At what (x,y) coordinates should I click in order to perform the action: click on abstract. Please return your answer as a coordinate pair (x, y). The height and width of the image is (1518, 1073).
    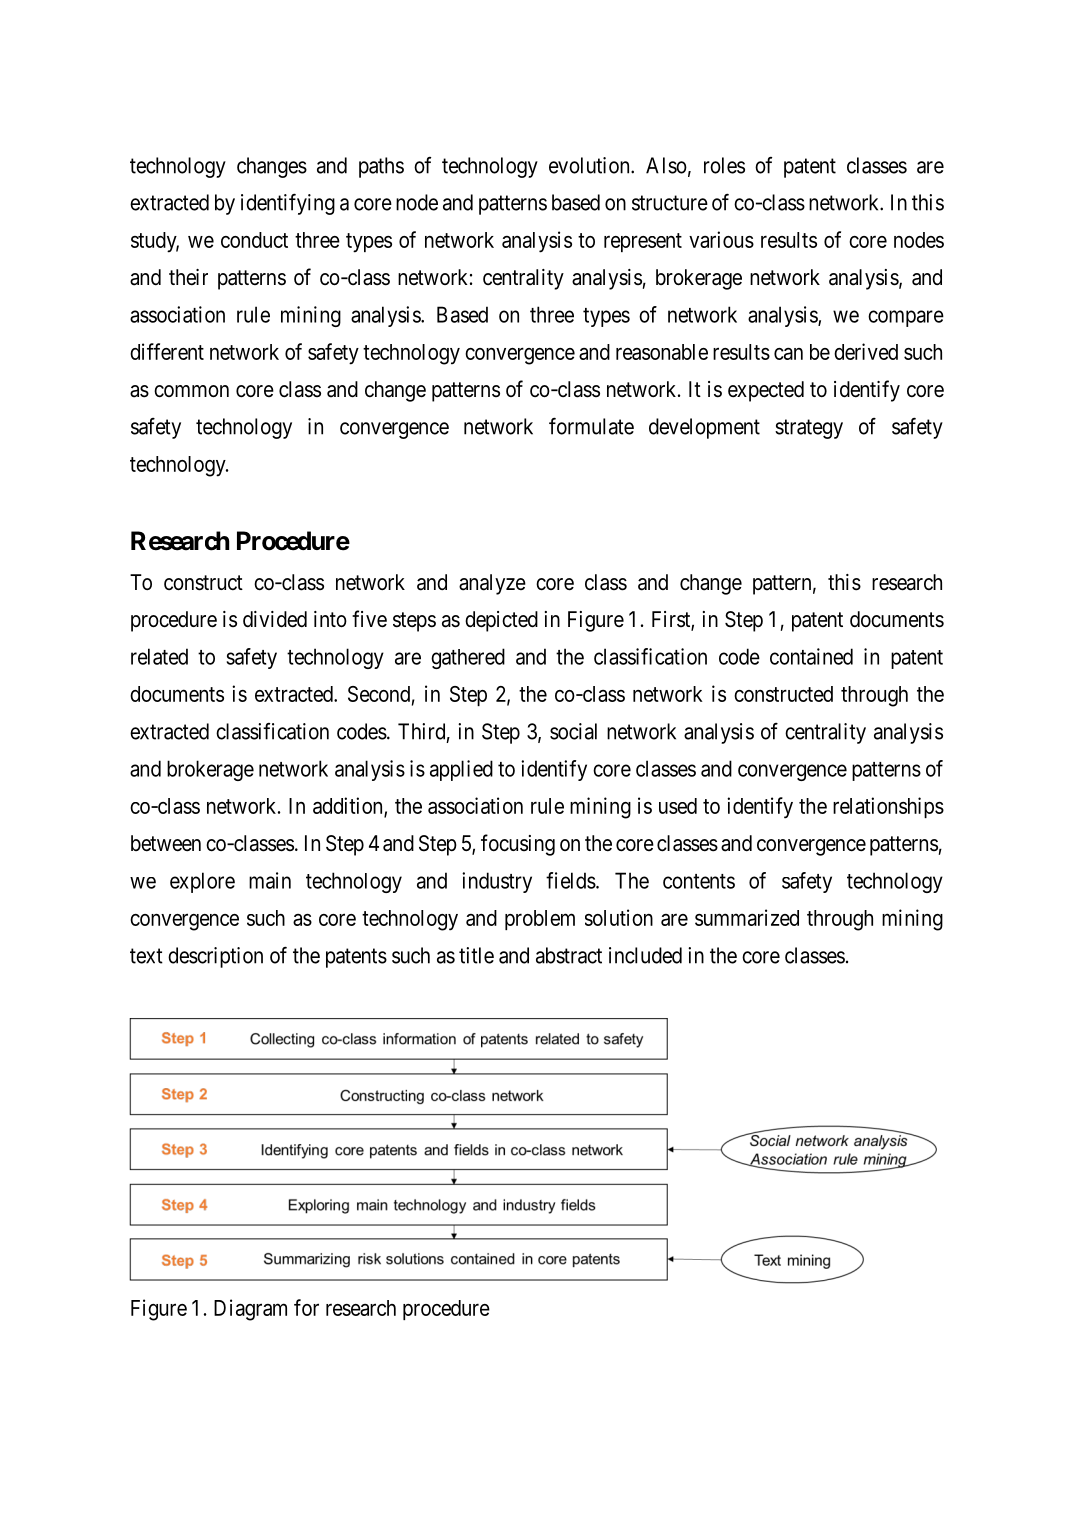
    Looking at the image, I should click on (569, 955).
